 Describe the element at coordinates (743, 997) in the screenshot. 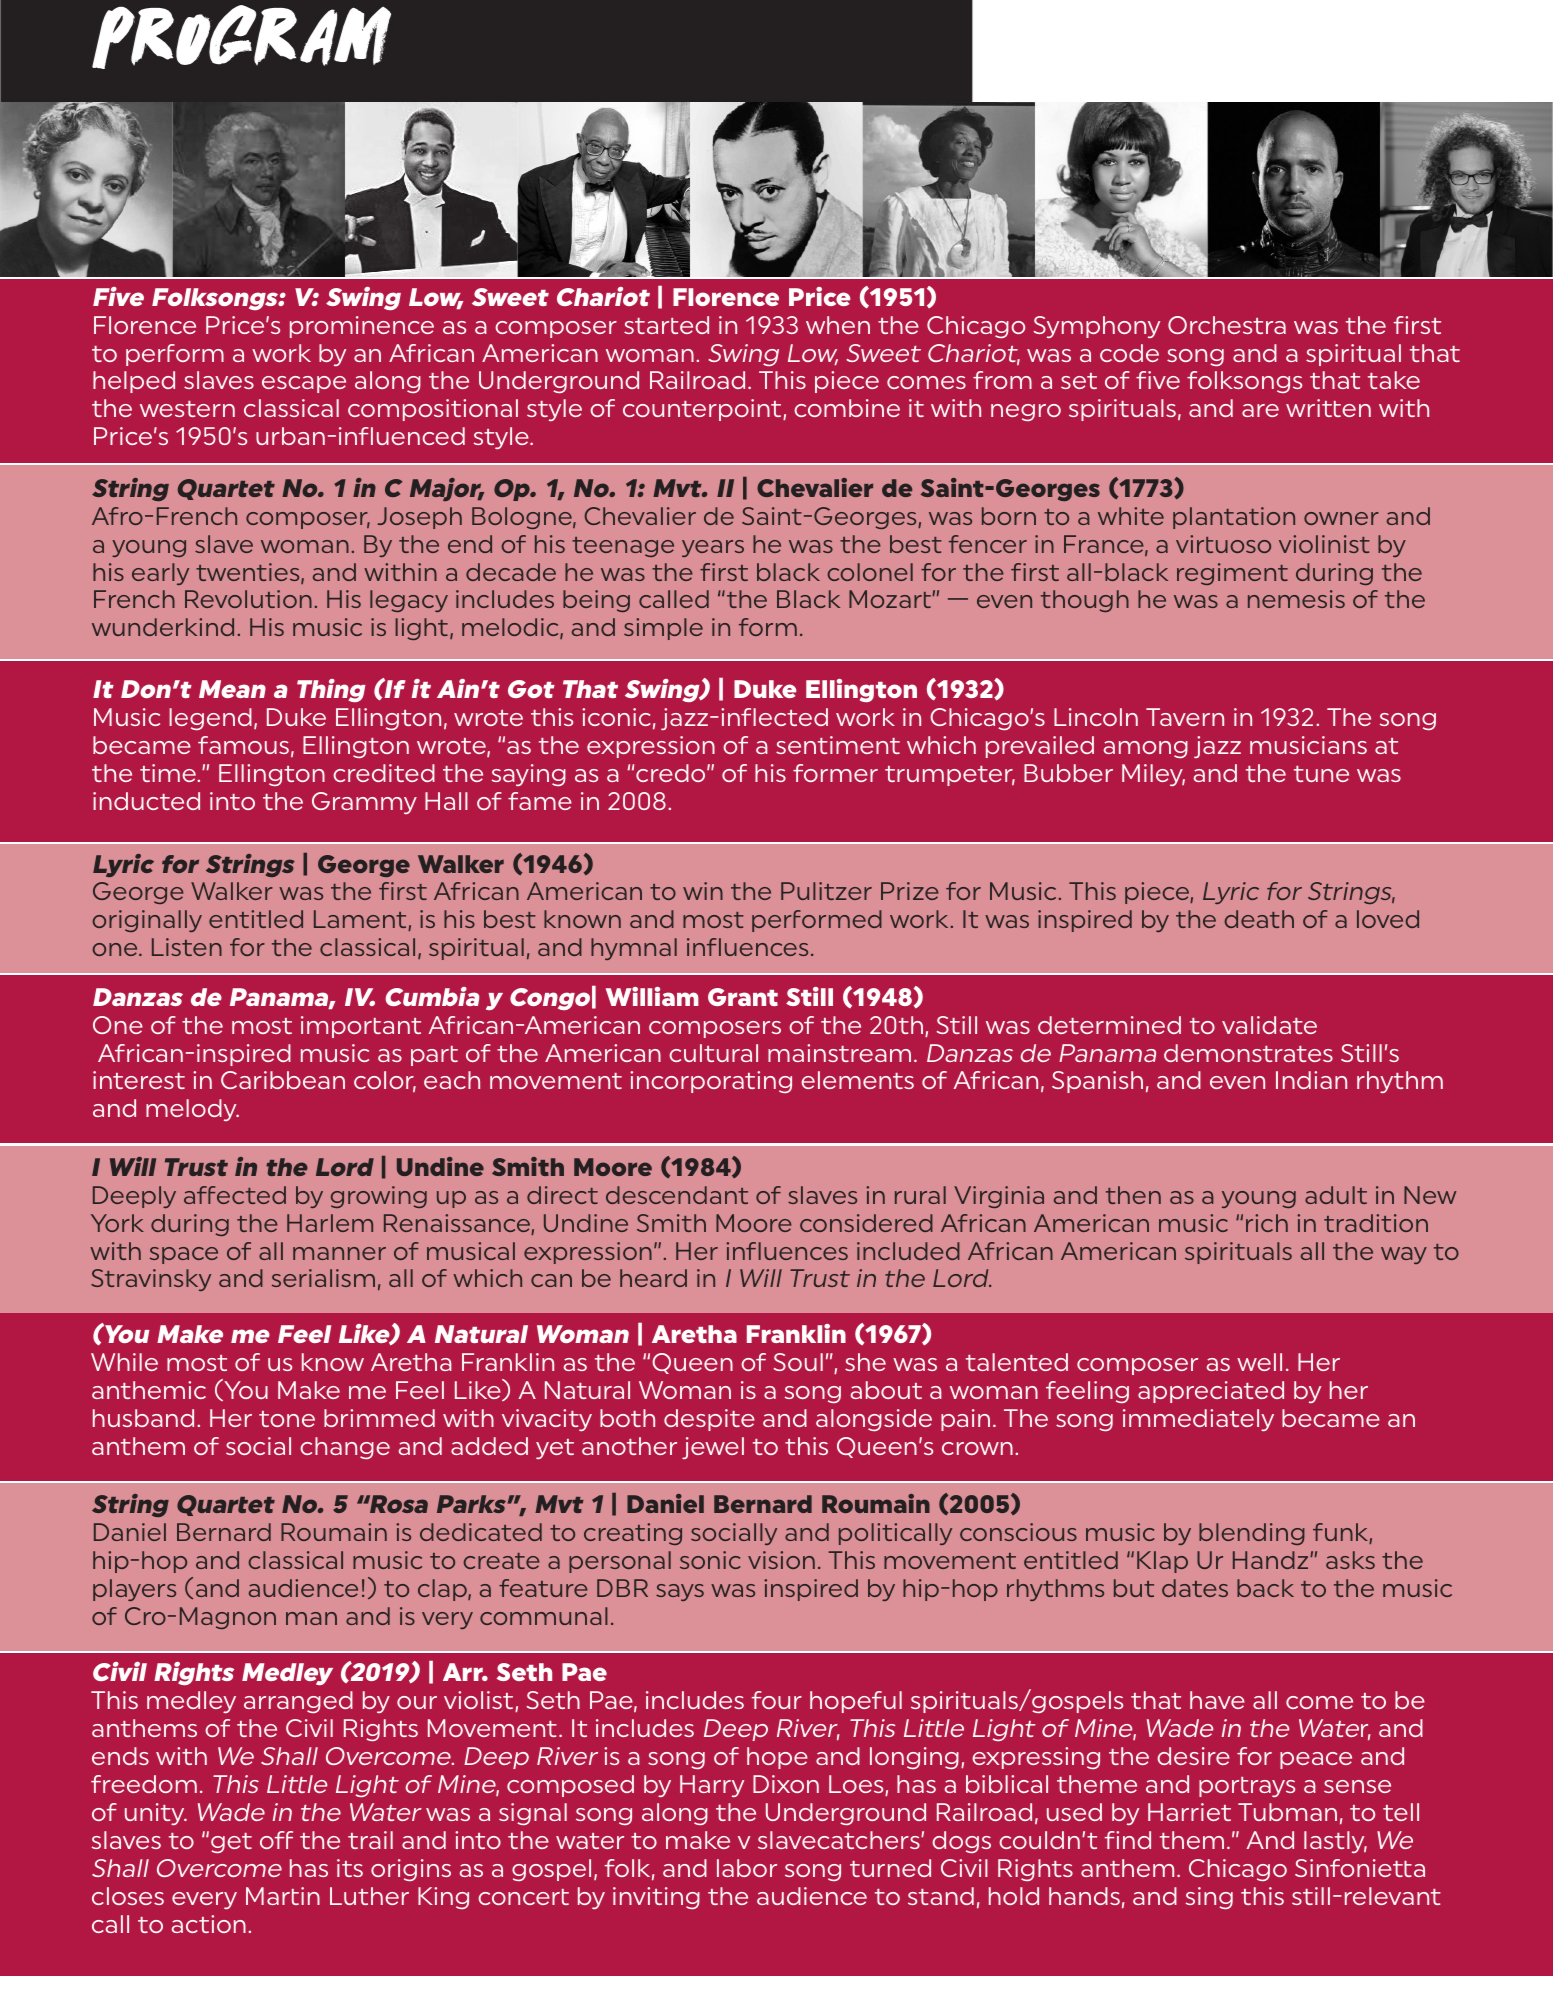

I see `Grant` at that location.
